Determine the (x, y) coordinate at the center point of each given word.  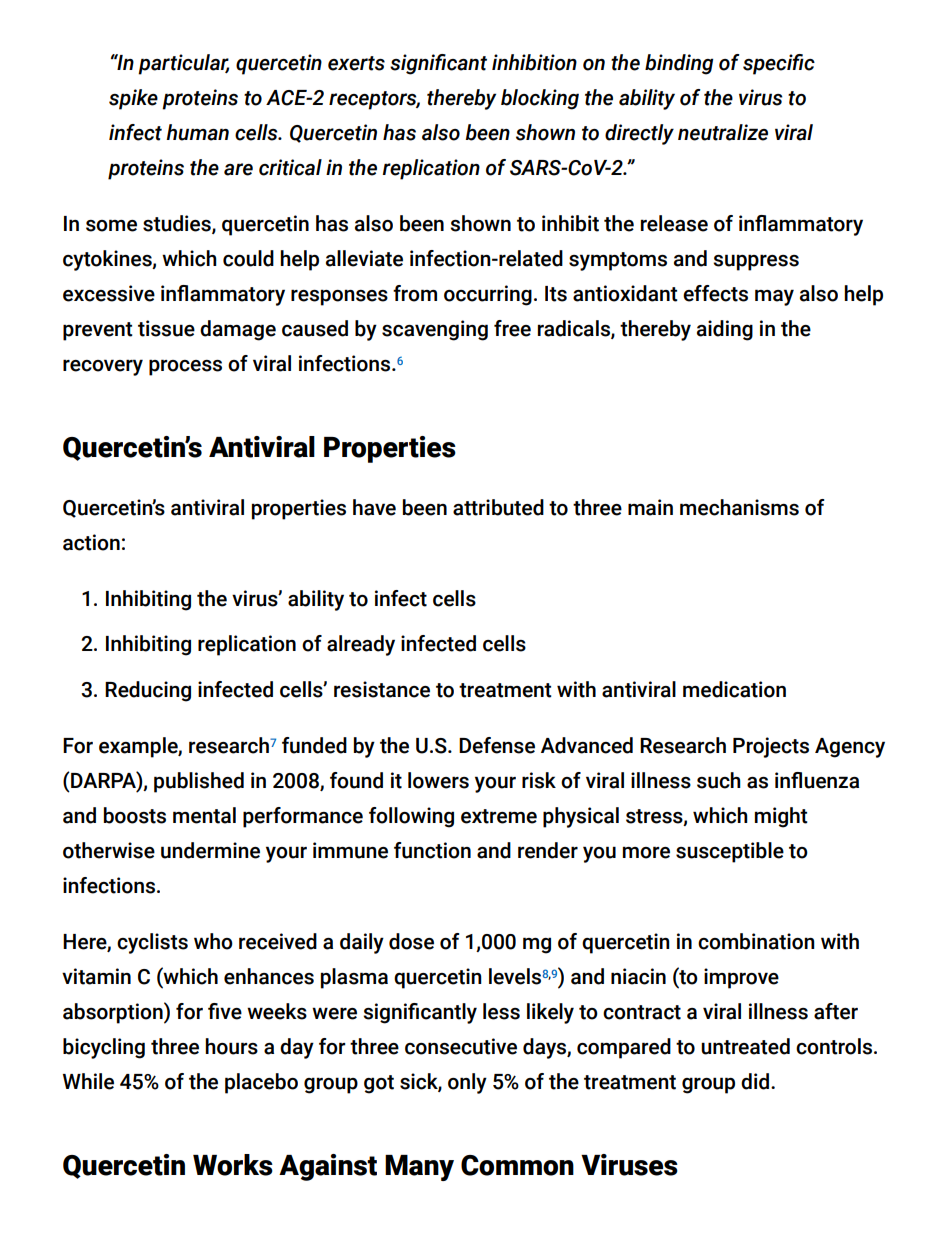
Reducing (148, 691)
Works (233, 1165)
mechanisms (739, 507)
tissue (166, 328)
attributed (498, 507)
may (774, 297)
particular (183, 64)
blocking (540, 99)
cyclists (152, 943)
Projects (771, 747)
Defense (497, 745)
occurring (488, 295)
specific (779, 64)
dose (411, 941)
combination (756, 941)
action (91, 542)
